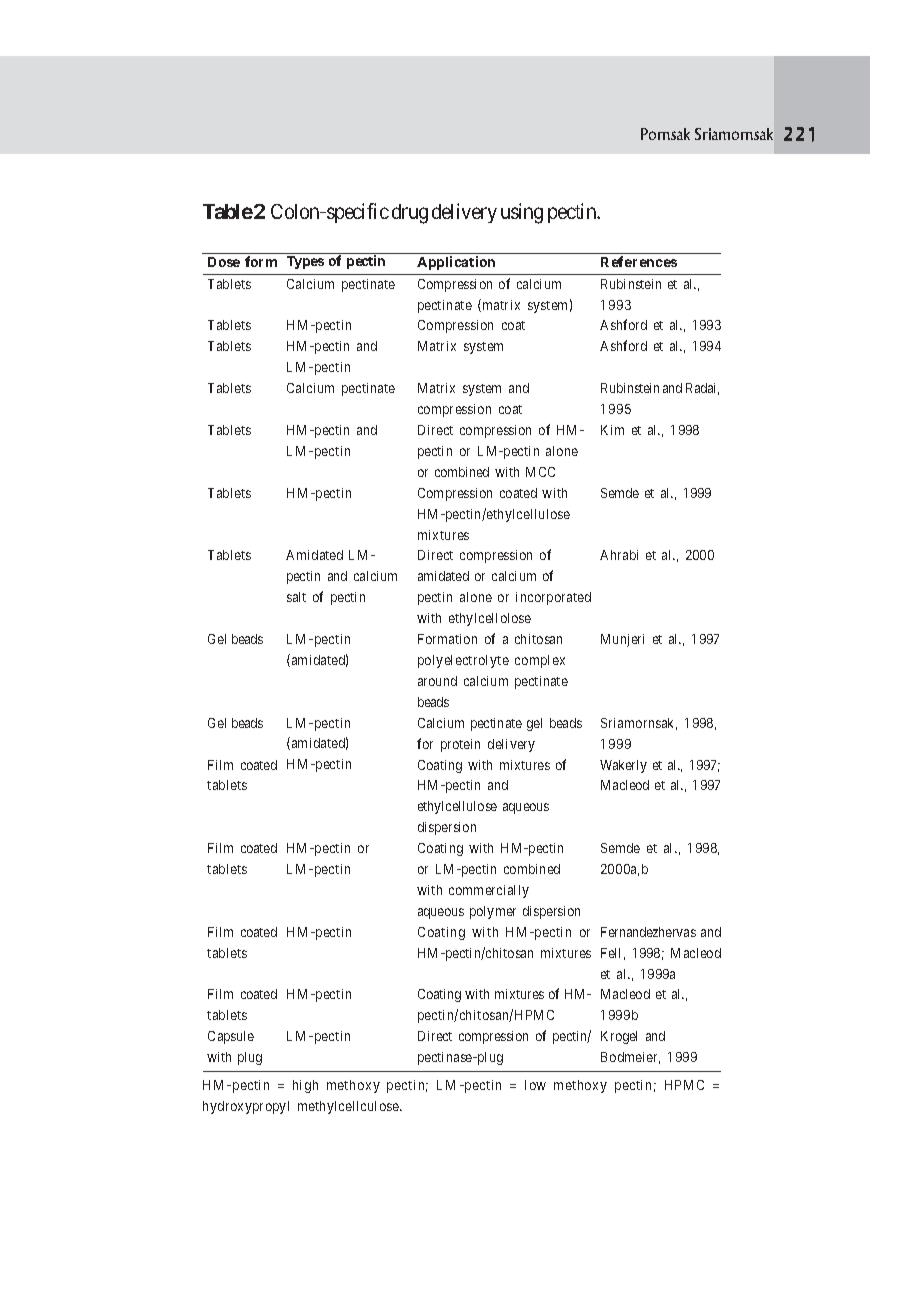 This screenshot has height=1295, width=924. I want to click on References, so click(639, 261).
